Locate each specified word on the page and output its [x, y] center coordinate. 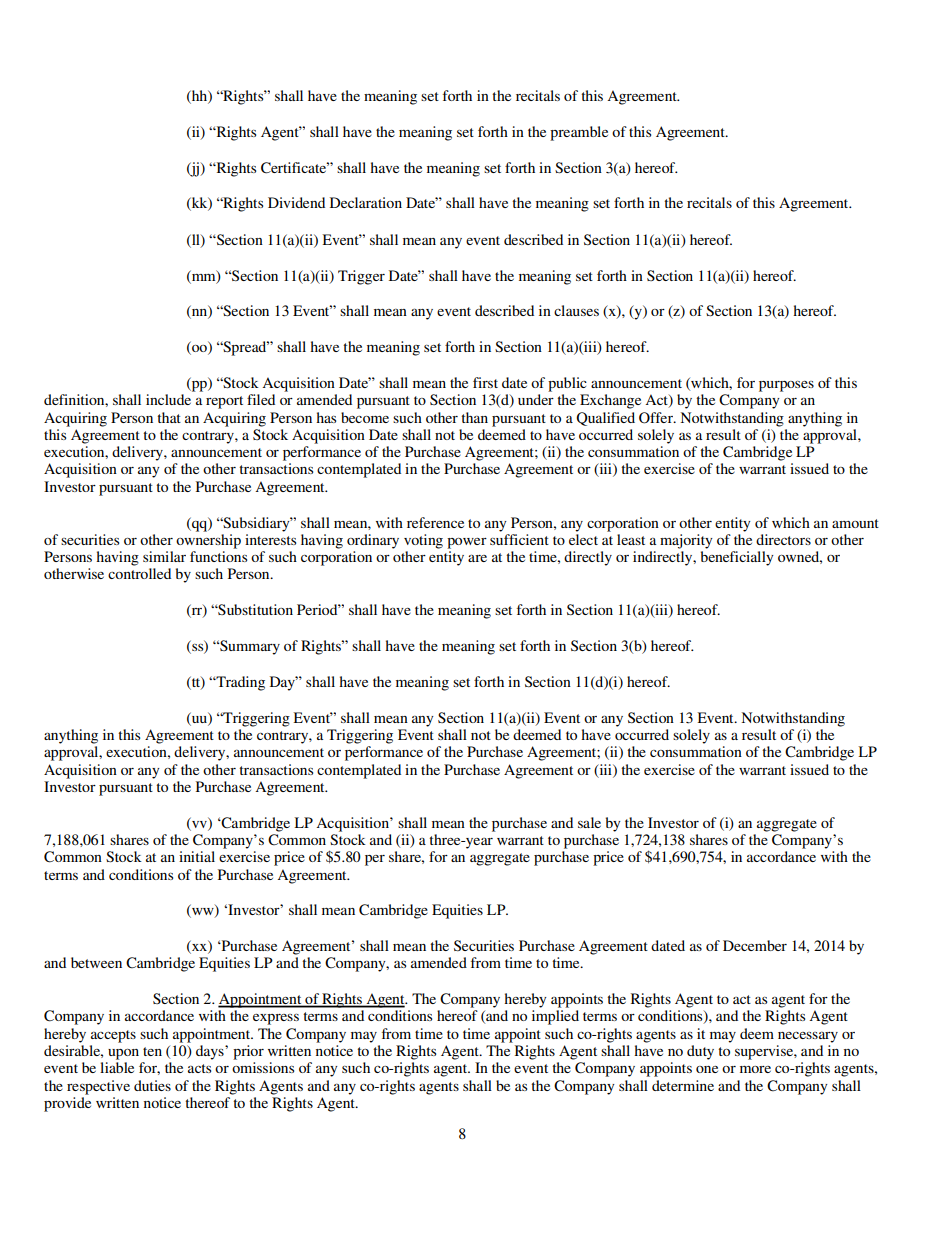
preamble [579, 133]
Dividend [296, 202]
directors [783, 539]
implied [555, 1017]
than [474, 417]
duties [152, 1085]
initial [197, 856]
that [169, 417]
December [755, 945]
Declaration [366, 202]
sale [589, 822]
